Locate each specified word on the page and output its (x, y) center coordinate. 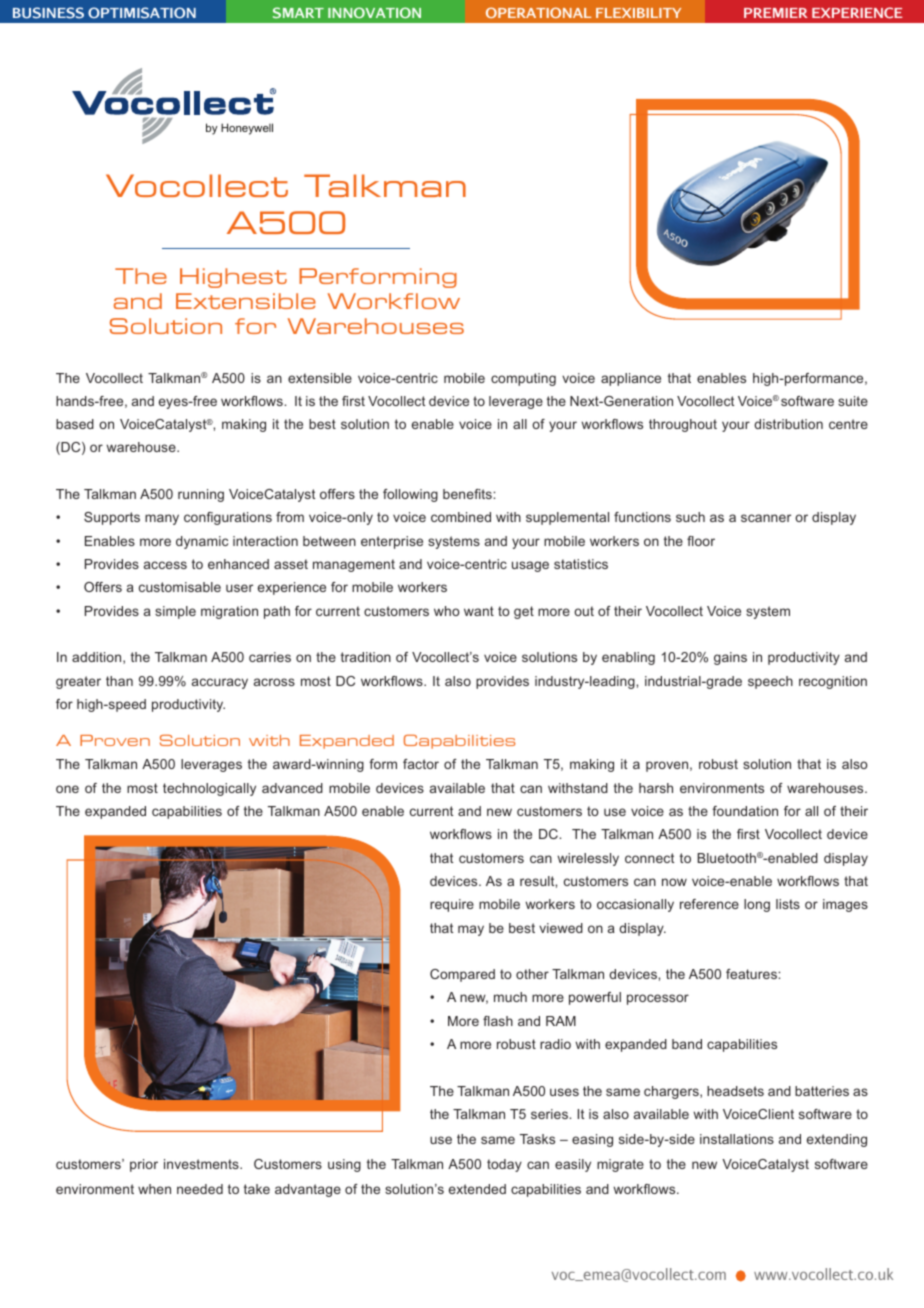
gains (730, 658)
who (447, 611)
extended (477, 1189)
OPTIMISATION (142, 13)
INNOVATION (374, 12)
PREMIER (776, 13)
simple (175, 612)
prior (144, 1165)
